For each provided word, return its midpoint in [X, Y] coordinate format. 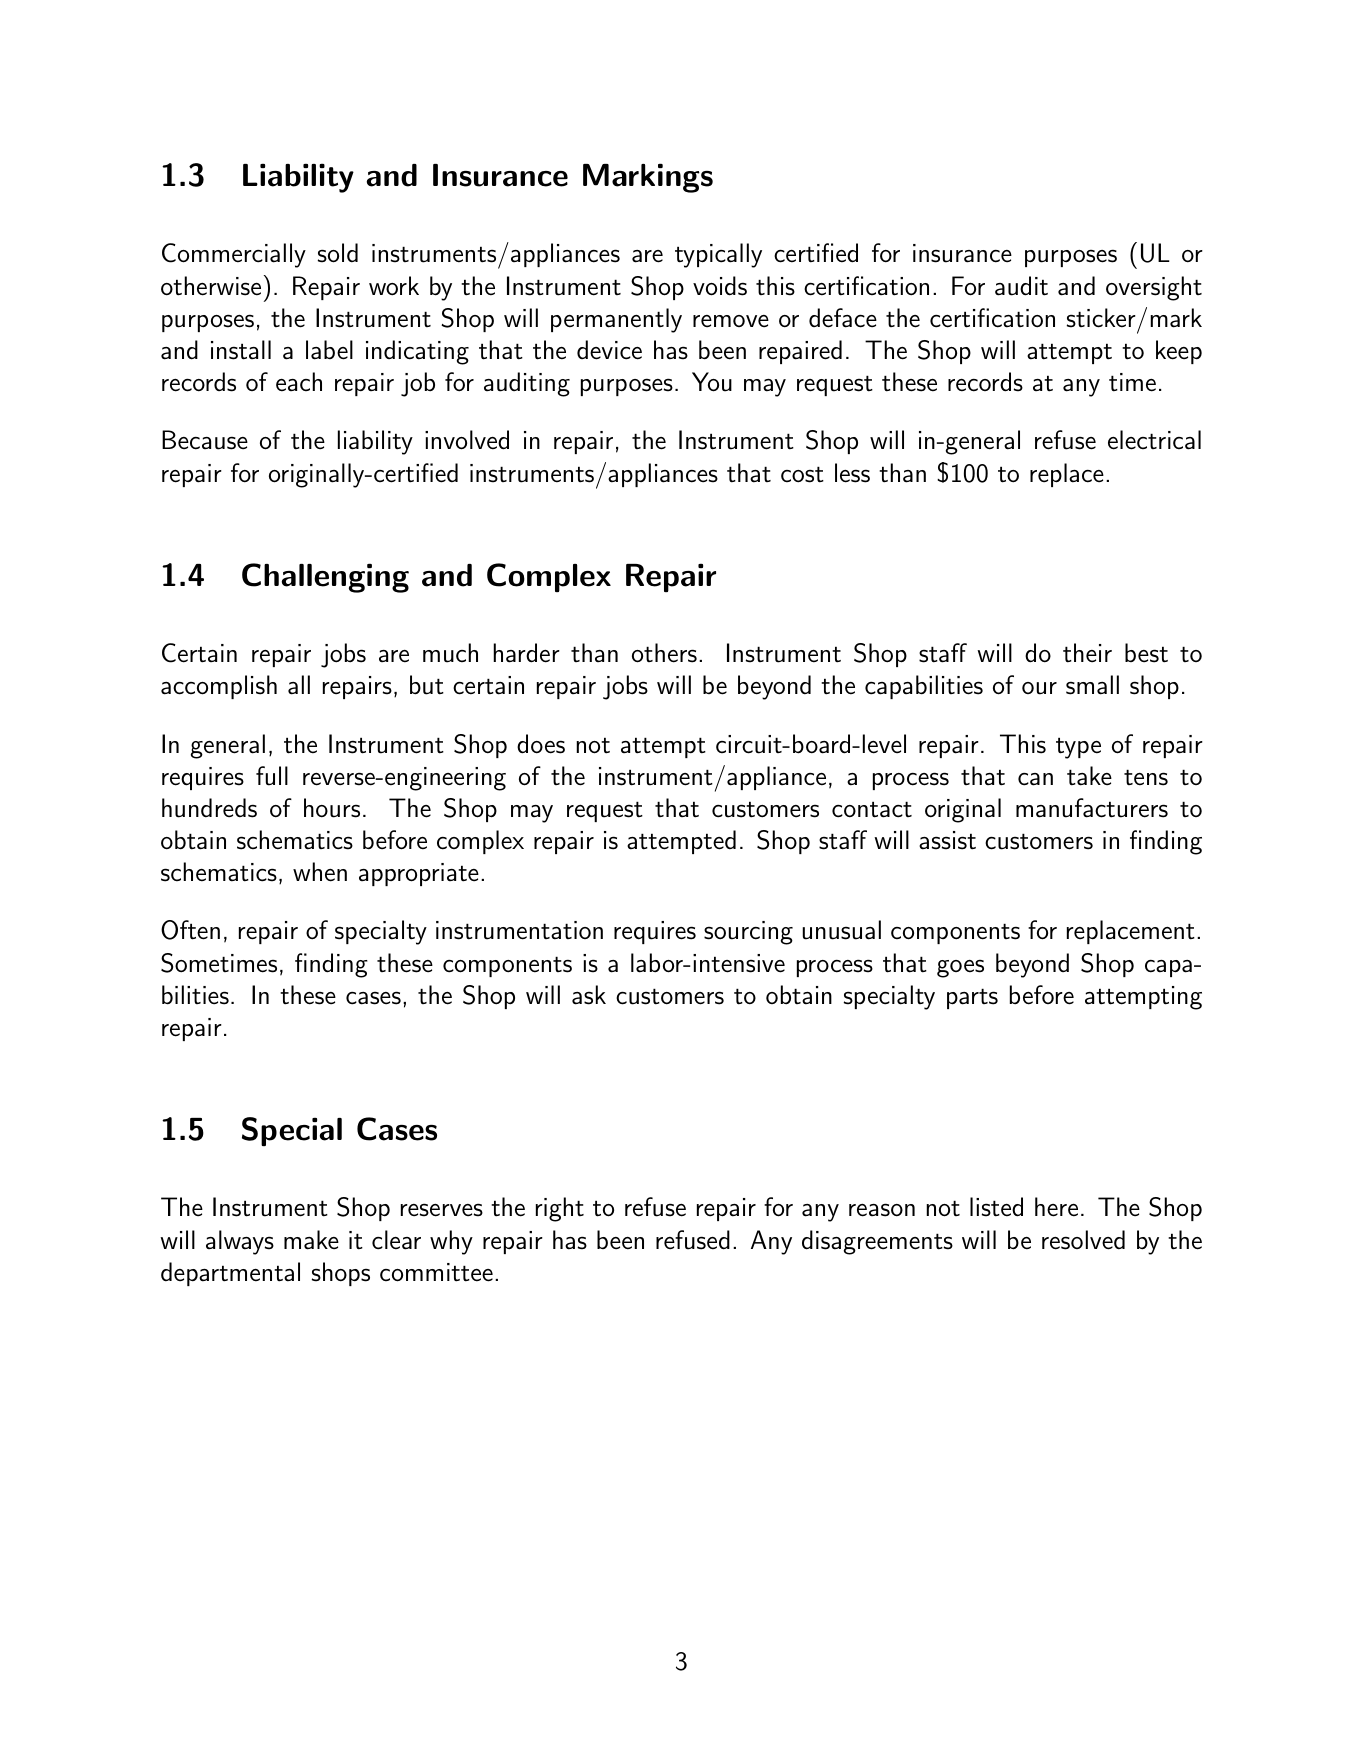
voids [720, 286]
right [560, 1209]
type [1078, 748]
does [541, 744]
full [272, 776]
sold [338, 253]
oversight [1154, 288]
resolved [1083, 1240]
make [311, 1240]
